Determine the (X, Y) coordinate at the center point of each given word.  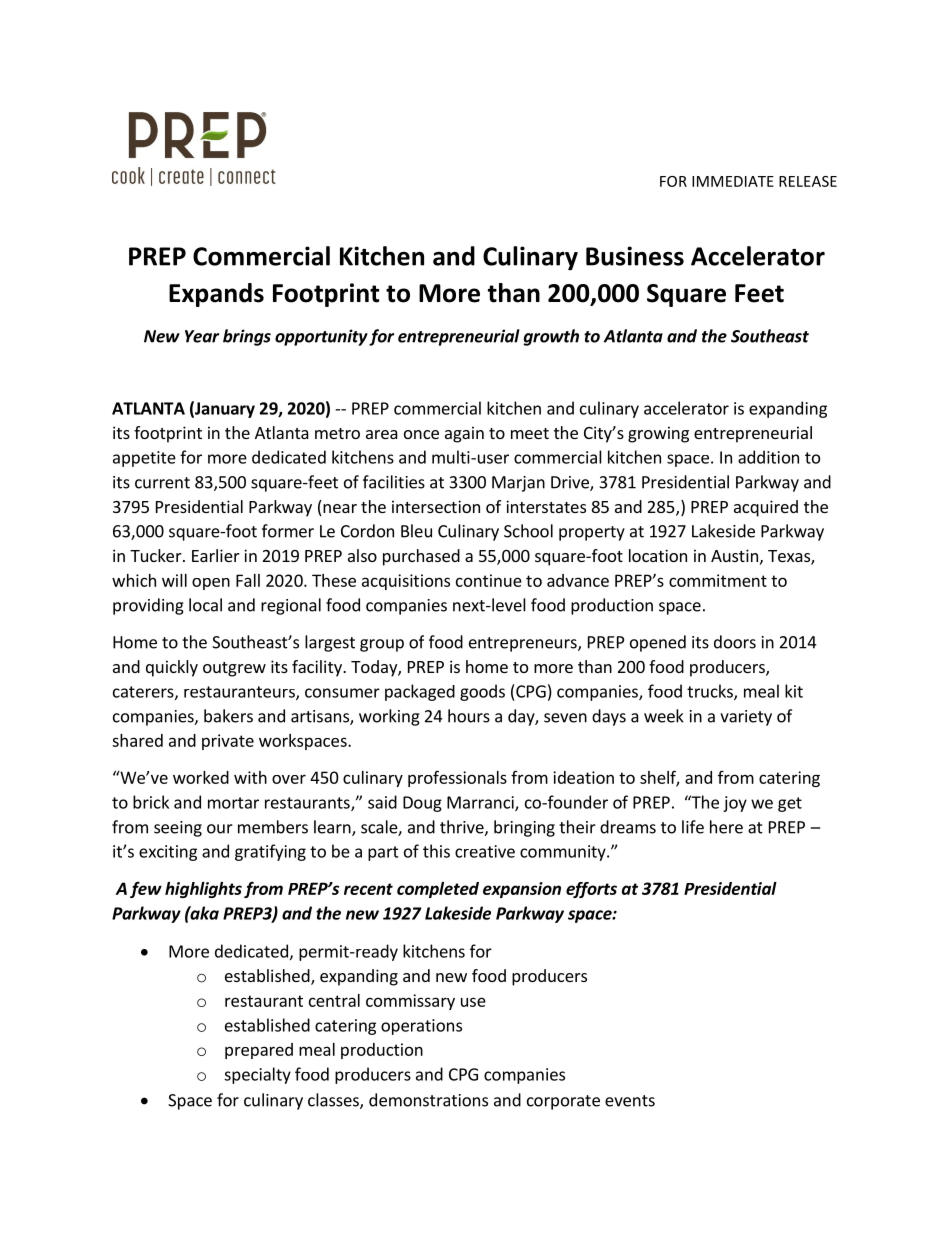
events (630, 1101)
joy (735, 804)
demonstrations (428, 1100)
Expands (216, 295)
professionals (457, 778)
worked (201, 777)
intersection (436, 506)
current (162, 483)
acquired (766, 508)
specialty (257, 1075)
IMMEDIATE (733, 181)
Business (635, 256)
